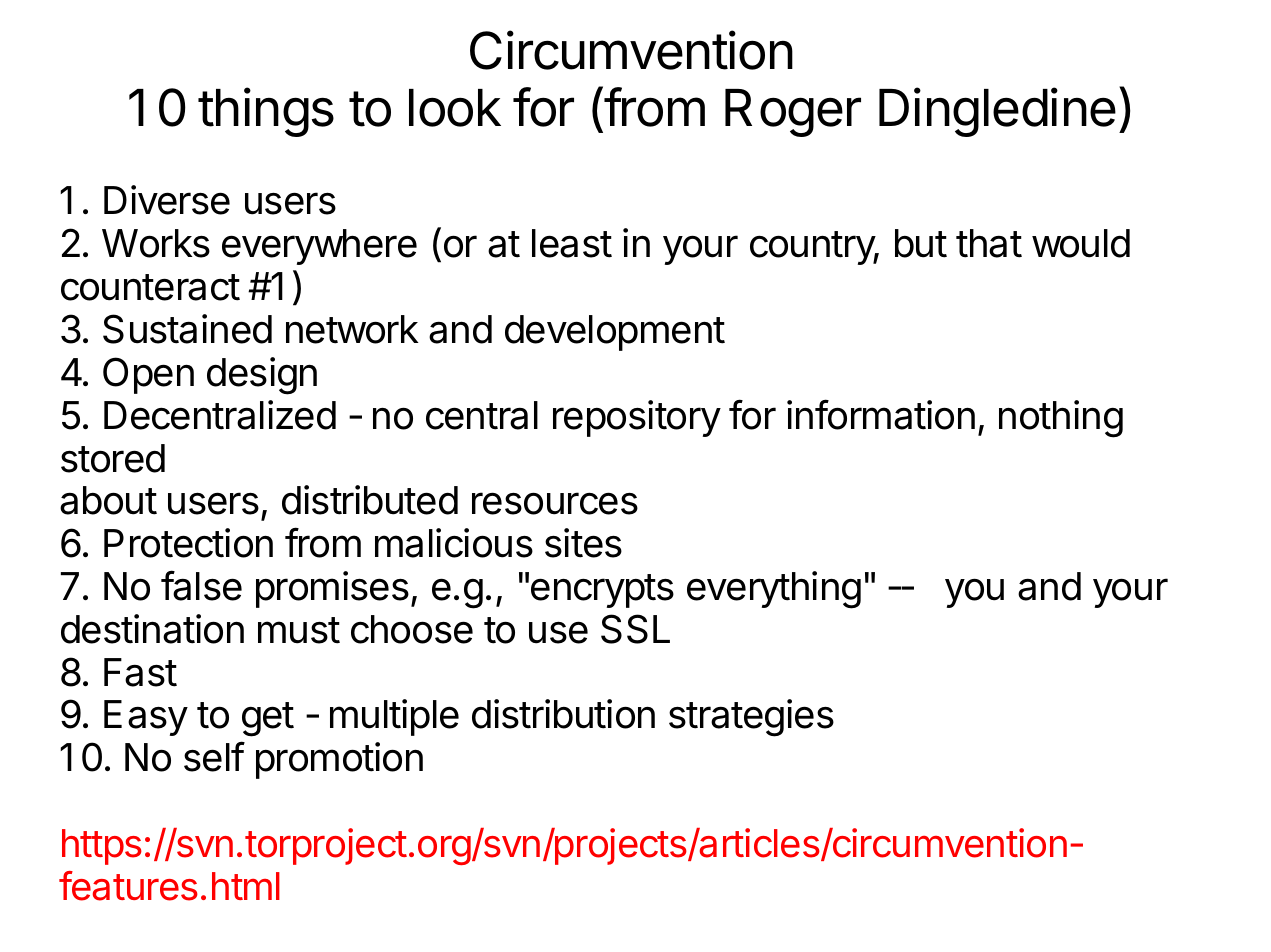 This document has height=952, width=1271. I want to click on strategies, so click(751, 718).
